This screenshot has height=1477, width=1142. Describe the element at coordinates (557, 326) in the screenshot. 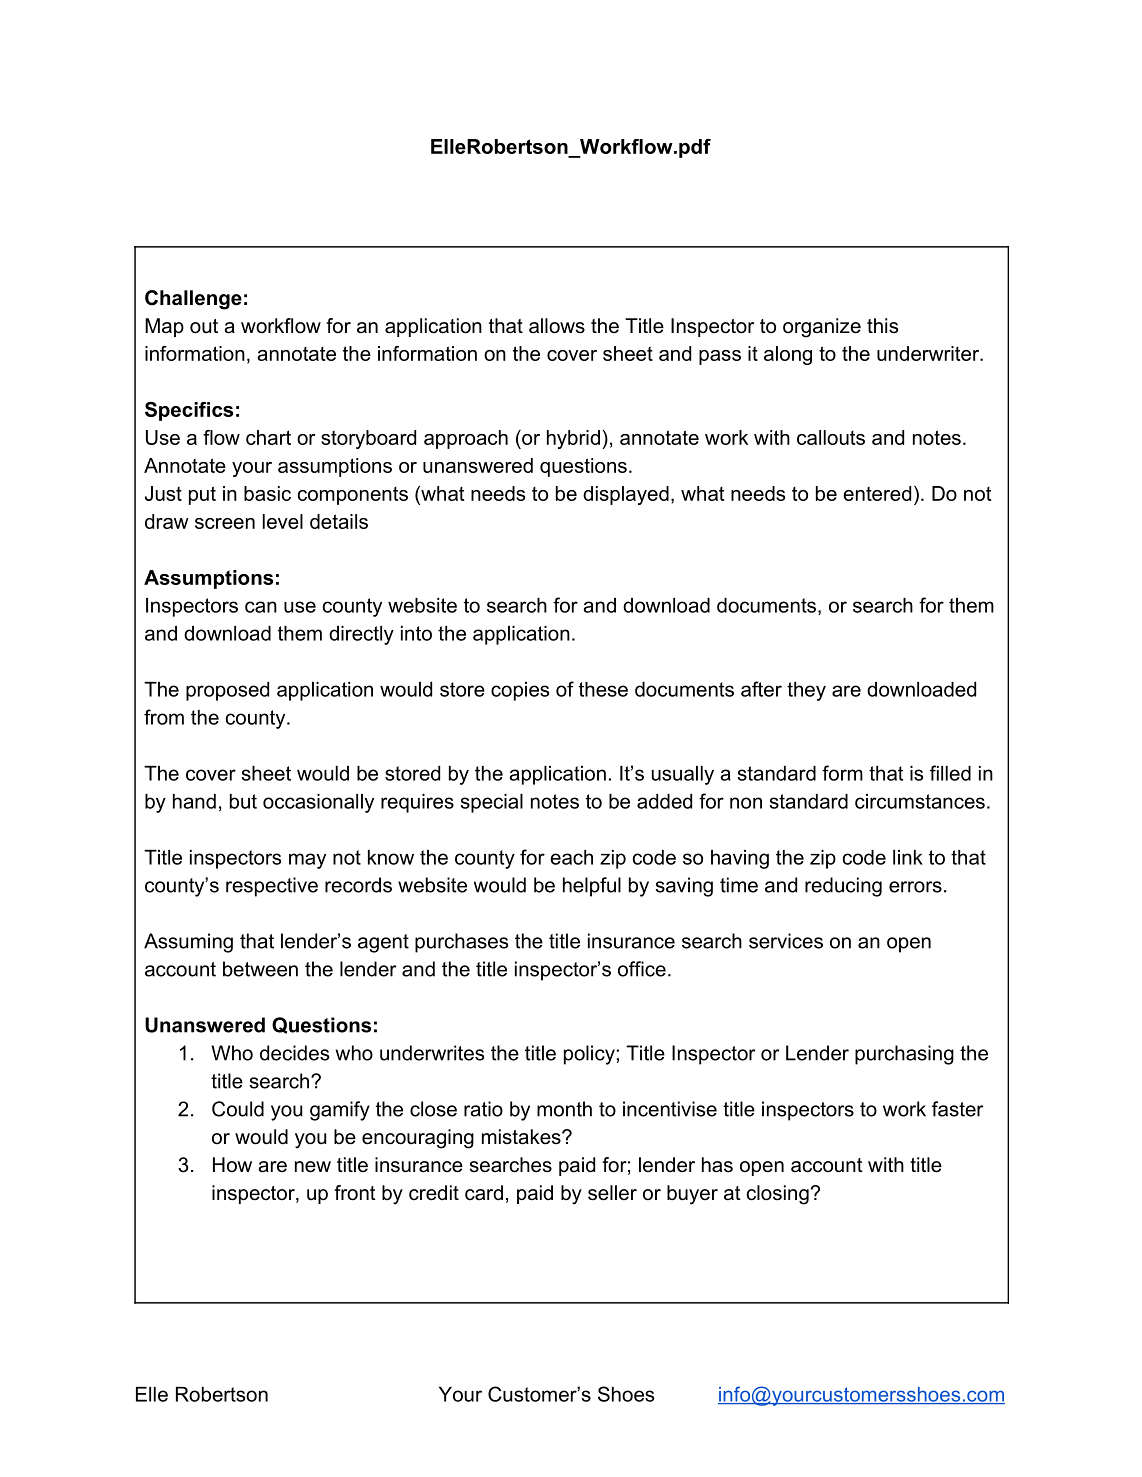

I see `allows` at that location.
